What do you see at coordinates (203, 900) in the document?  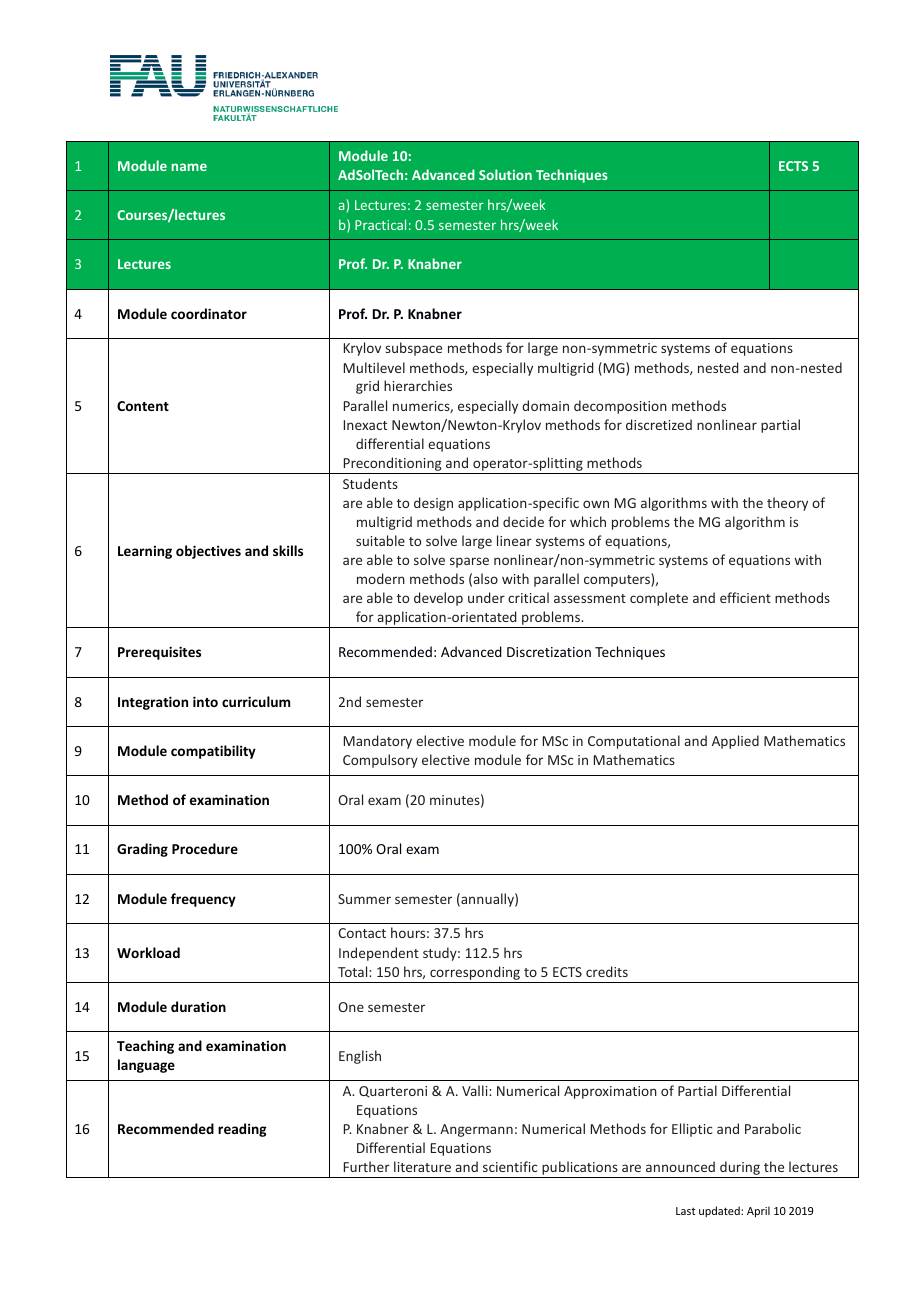 I see `frequency` at bounding box center [203, 900].
